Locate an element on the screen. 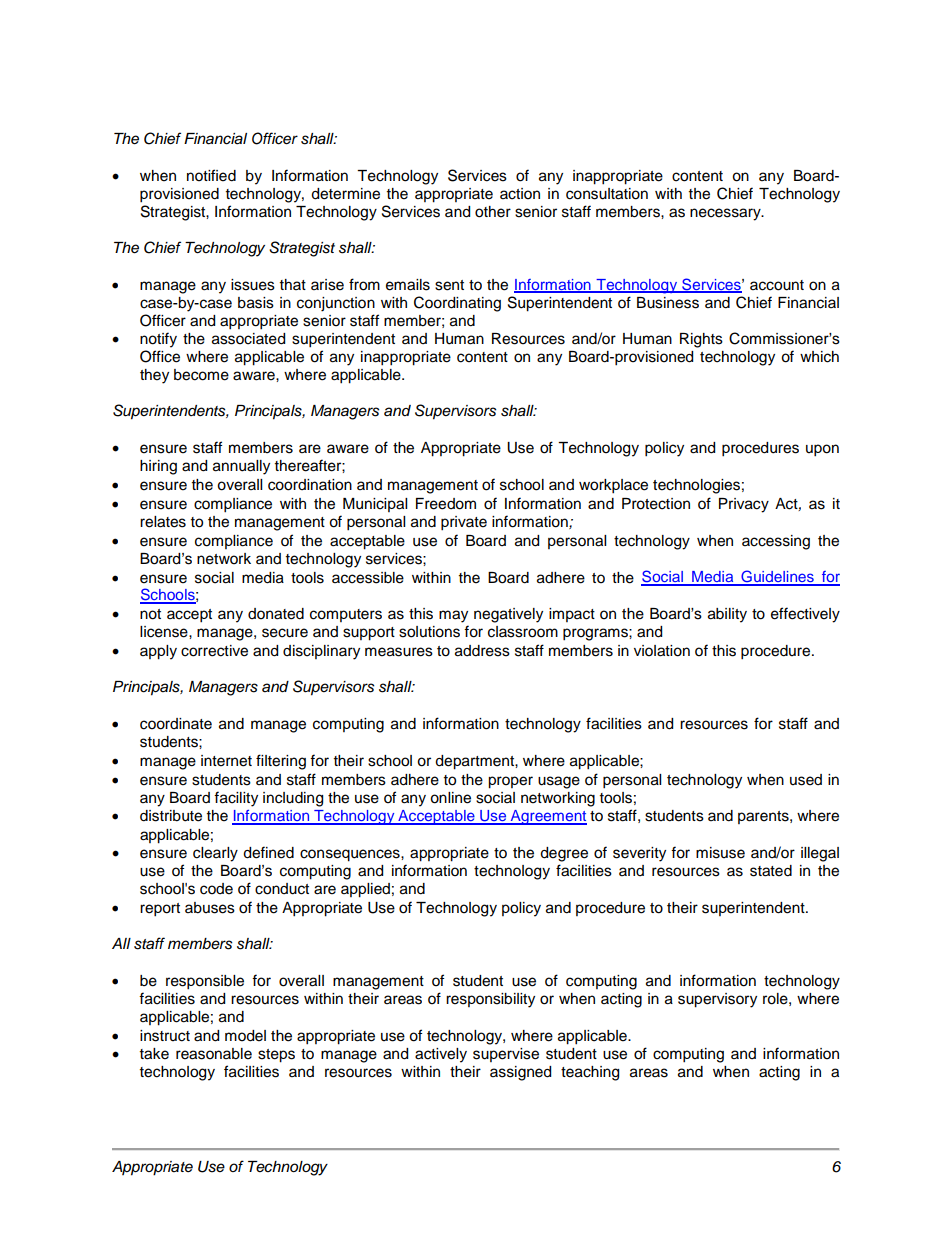 Image resolution: width=952 pixels, height=1233 pixels. used is located at coordinates (806, 780).
